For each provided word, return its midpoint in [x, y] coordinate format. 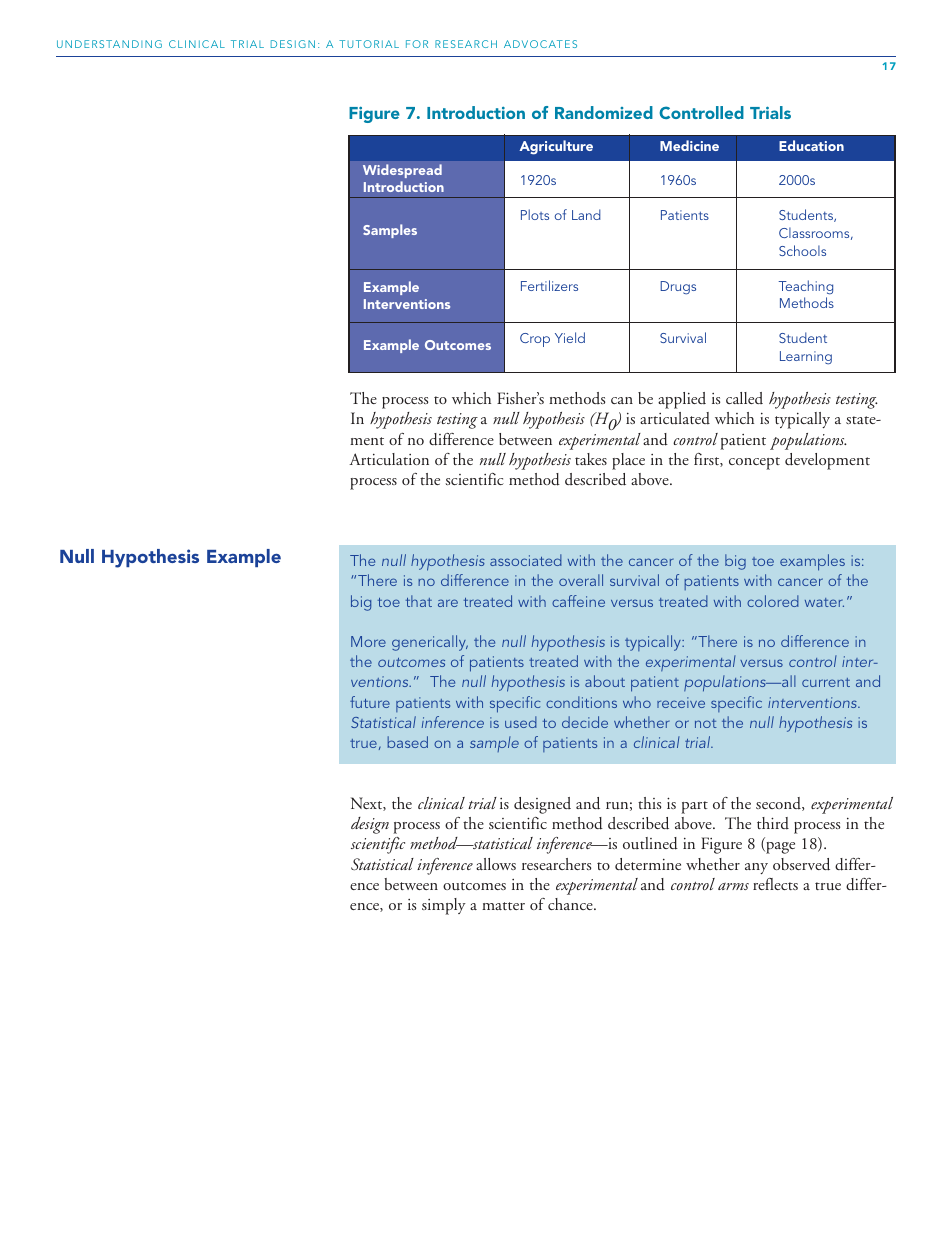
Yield [570, 337]
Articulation [389, 459]
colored [773, 601]
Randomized [604, 112]
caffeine [578, 601]
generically [430, 643]
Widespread [402, 171]
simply [444, 906]
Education [811, 145]
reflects [775, 884]
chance [571, 904]
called [744, 398]
